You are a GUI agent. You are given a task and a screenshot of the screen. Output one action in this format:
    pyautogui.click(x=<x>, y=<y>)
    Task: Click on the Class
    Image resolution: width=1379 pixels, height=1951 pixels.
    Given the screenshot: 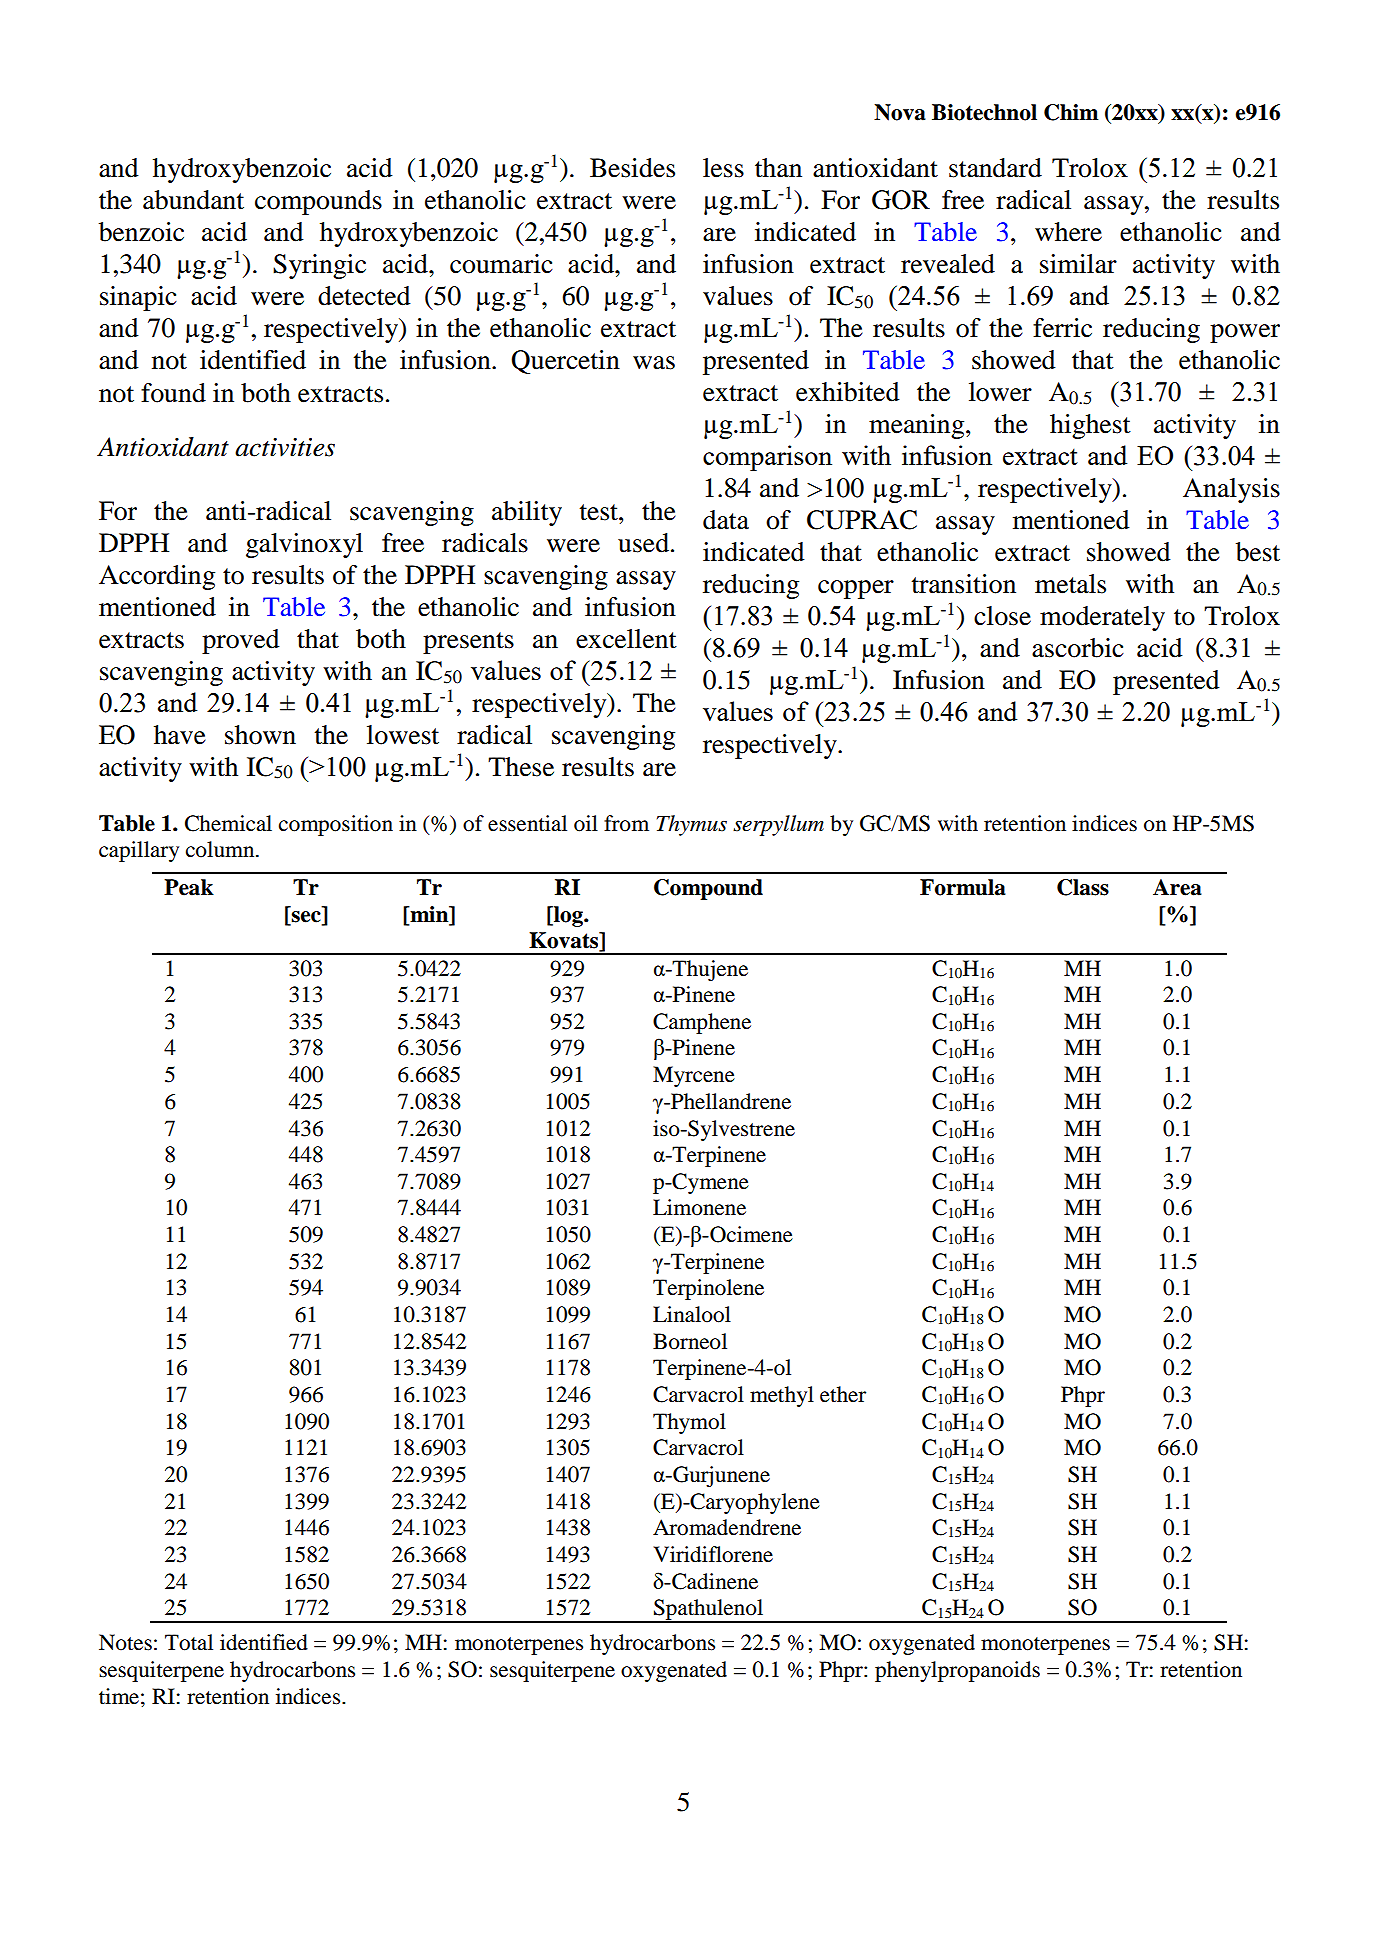 What is the action you would take?
    pyautogui.click(x=1083, y=887)
